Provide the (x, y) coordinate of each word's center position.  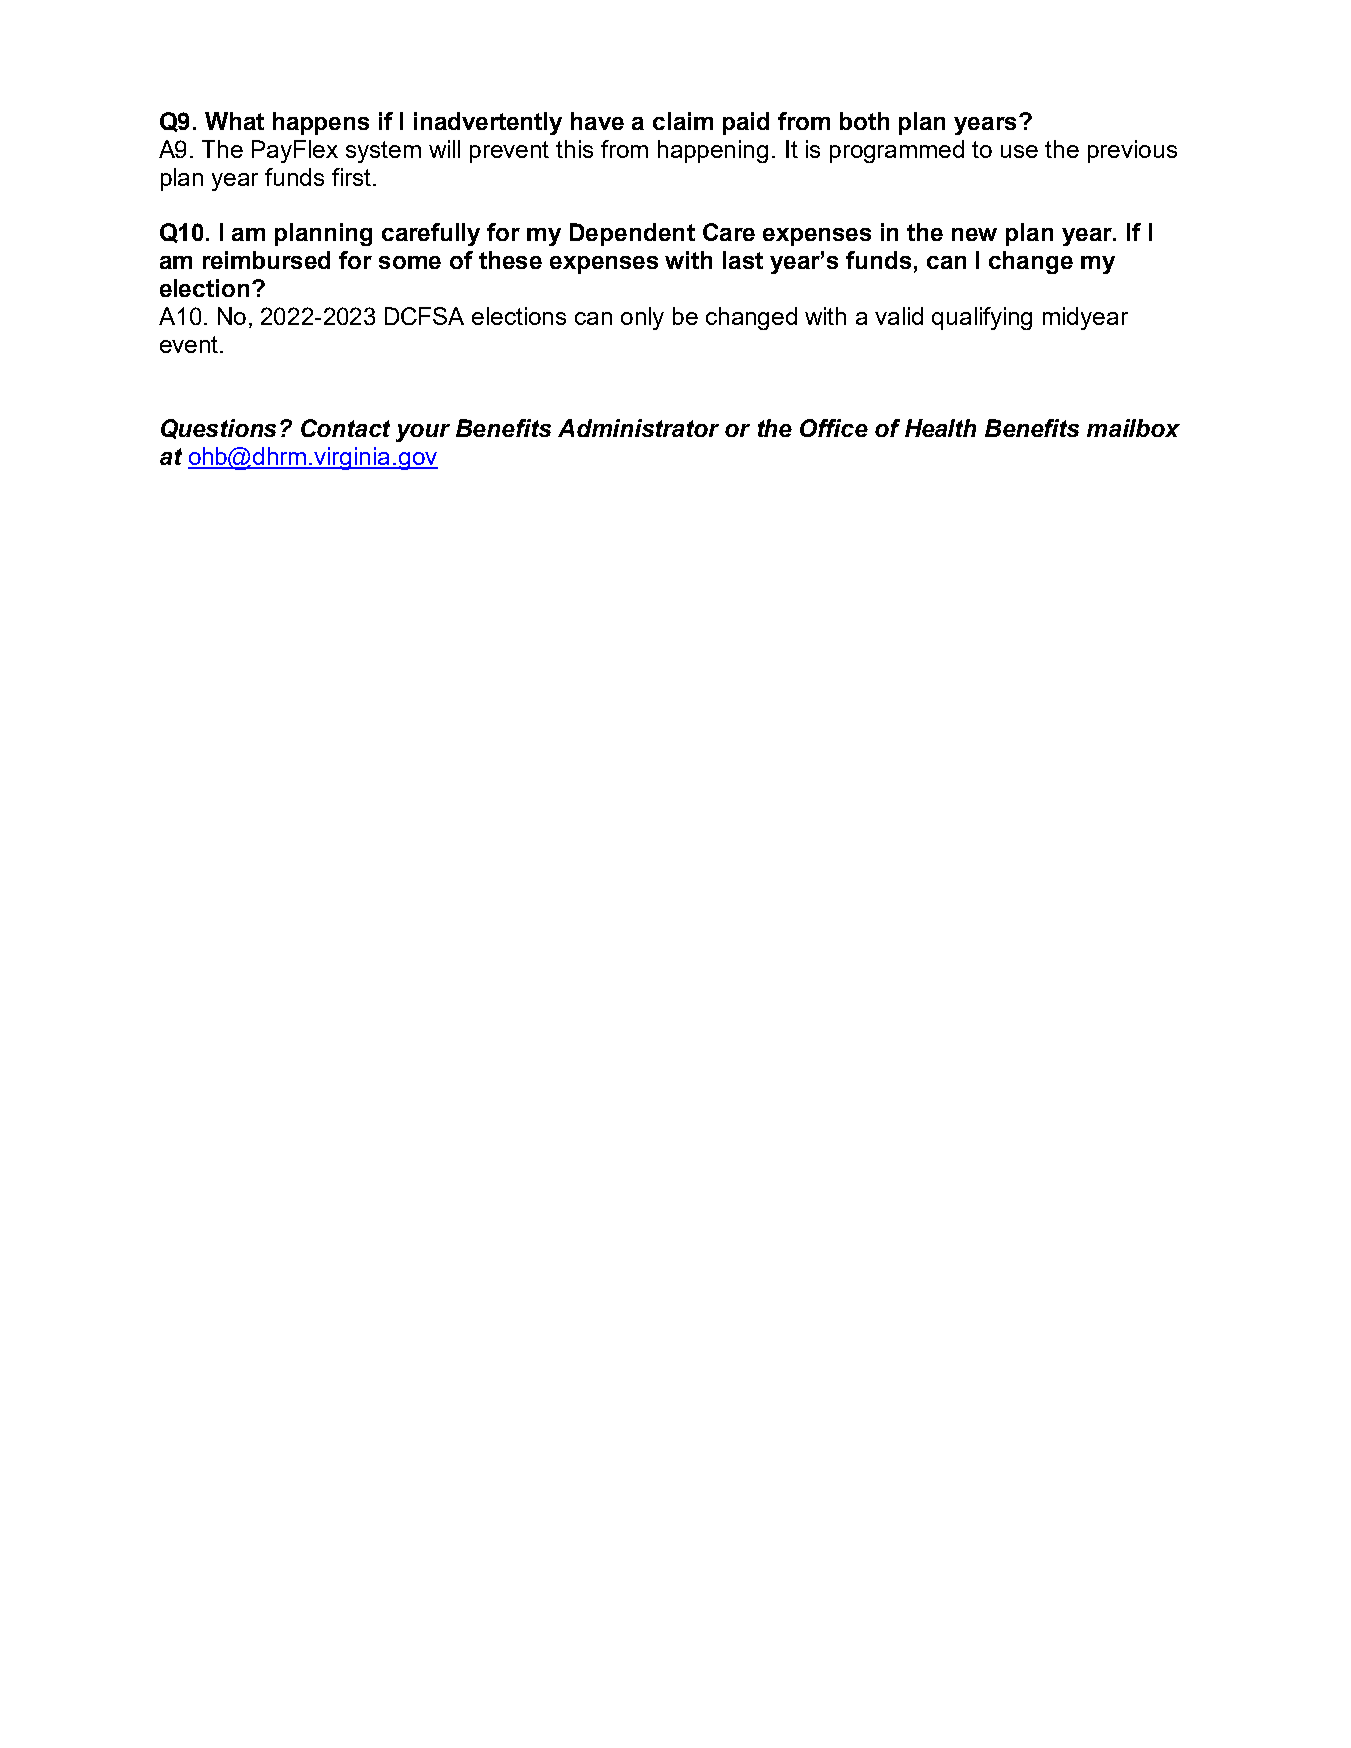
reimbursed (266, 260)
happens (321, 123)
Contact (345, 428)
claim (683, 121)
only (642, 318)
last (743, 260)
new (974, 234)
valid (899, 316)
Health (940, 428)
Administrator (638, 428)
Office (834, 428)
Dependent (632, 234)
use (1019, 151)
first (351, 177)
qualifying (982, 318)
